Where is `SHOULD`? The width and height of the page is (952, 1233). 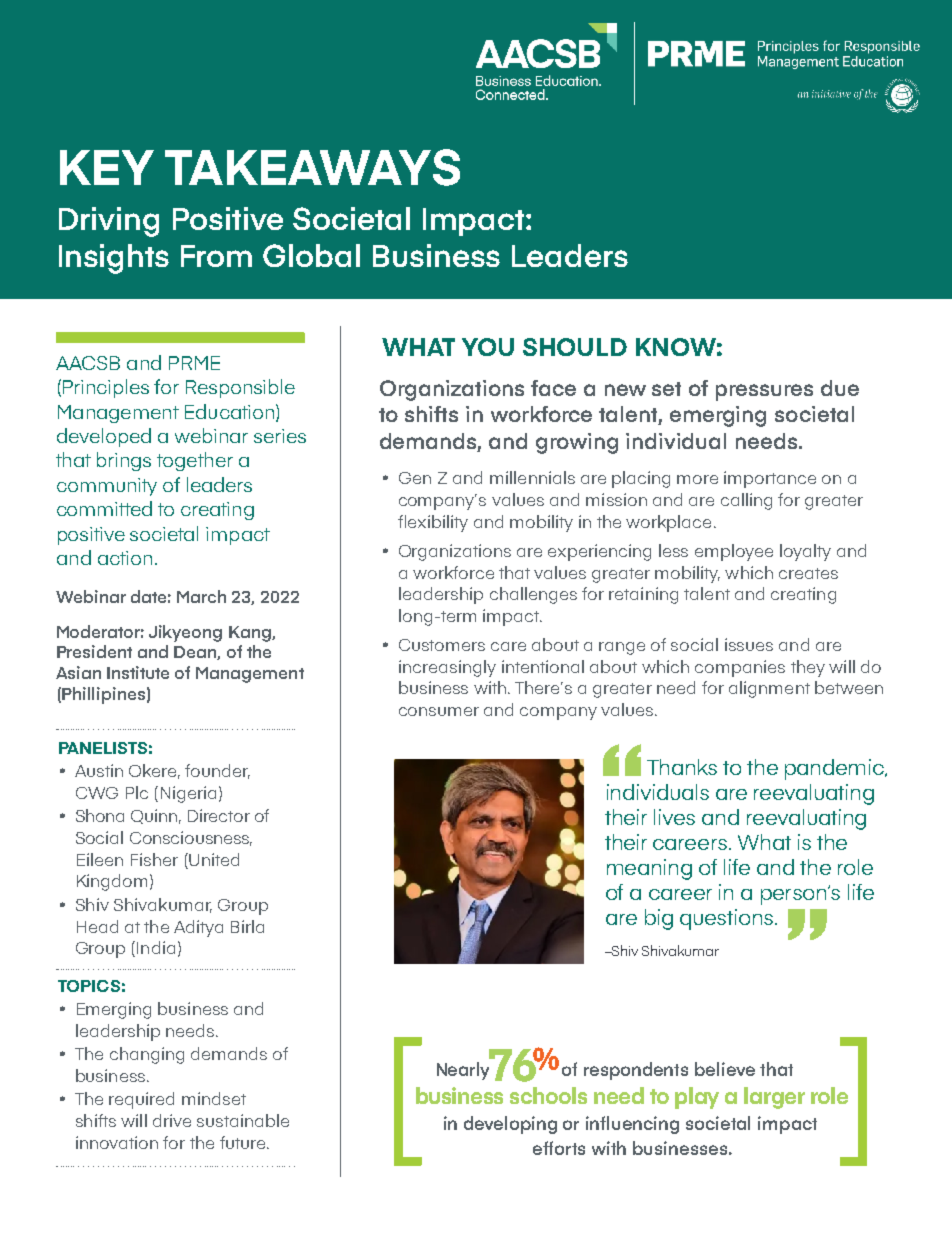 SHOULD is located at coordinates (575, 347).
